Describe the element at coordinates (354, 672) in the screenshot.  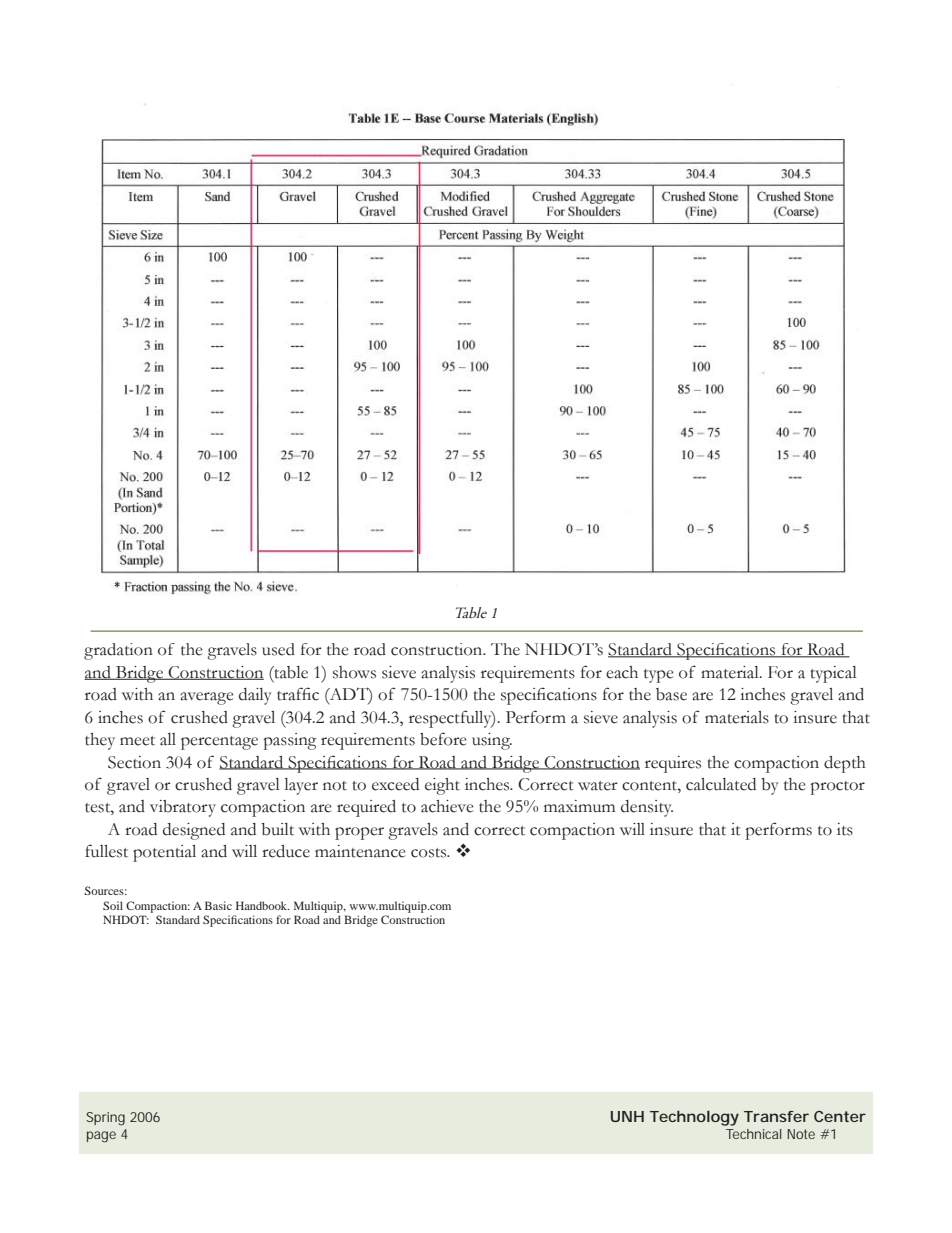
I see `shows` at that location.
